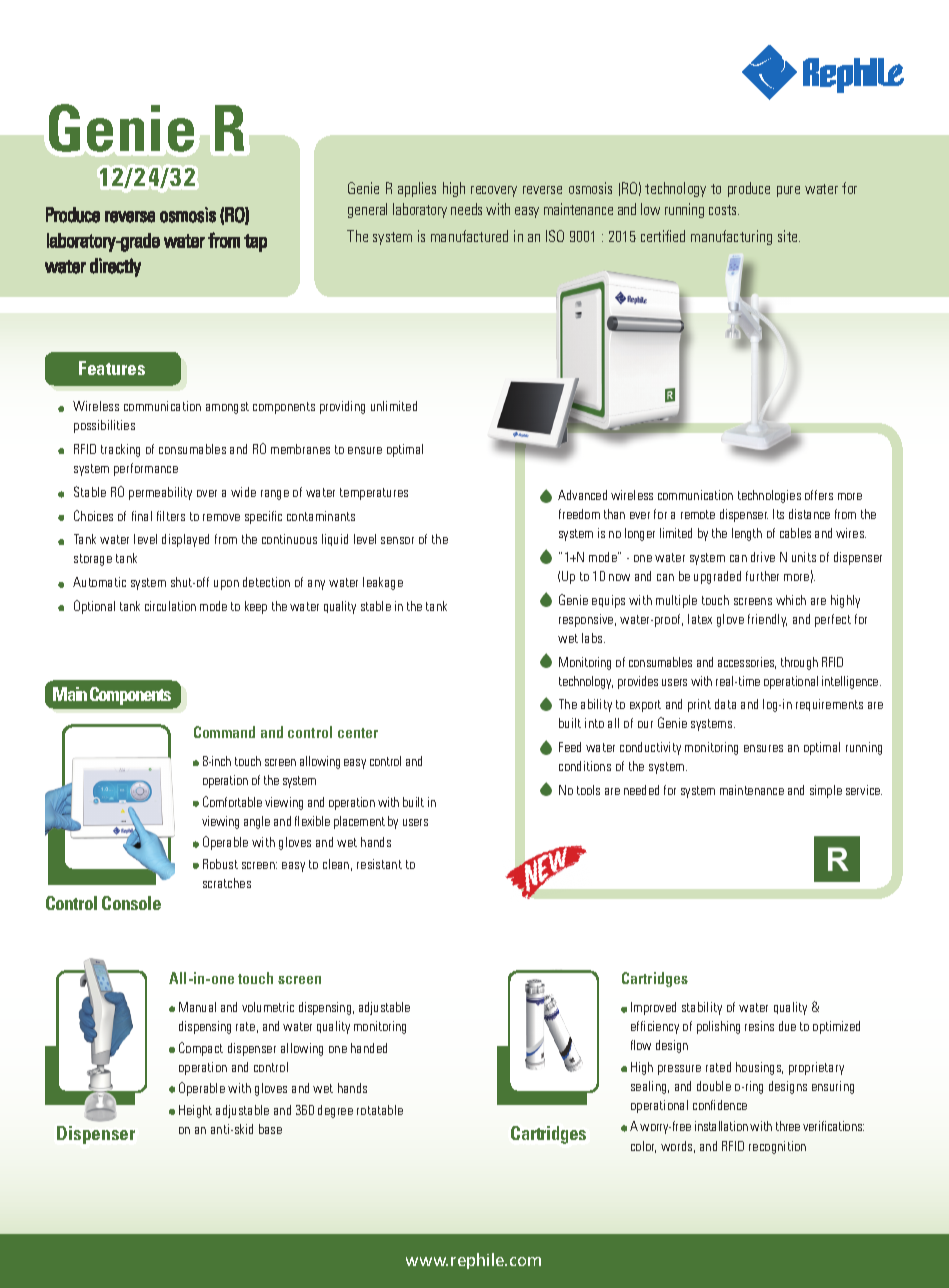 This screenshot has height=1288, width=949. What do you see at coordinates (788, 1126) in the screenshot?
I see `three` at bounding box center [788, 1126].
